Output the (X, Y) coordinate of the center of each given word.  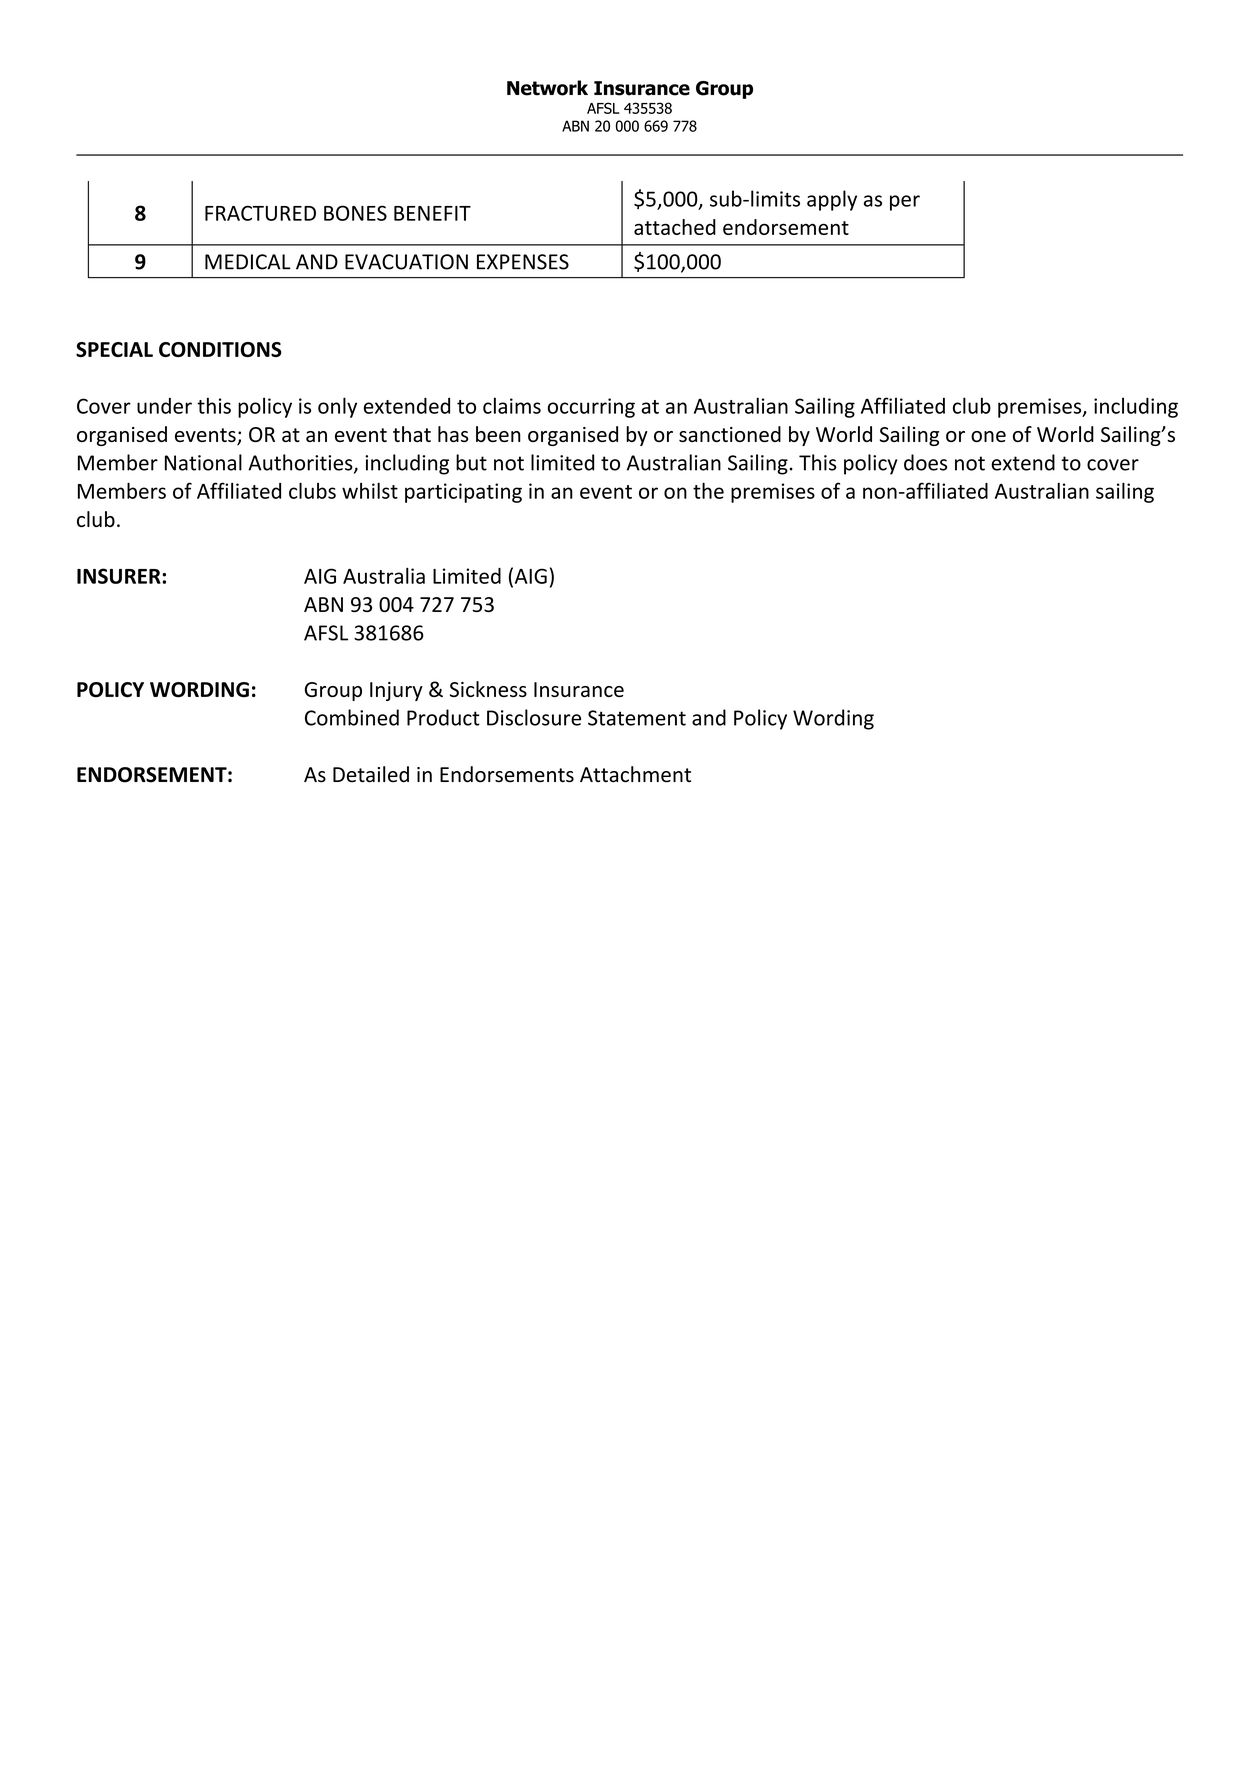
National (203, 462)
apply (832, 200)
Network (547, 88)
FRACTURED (260, 213)
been (498, 434)
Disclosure (534, 717)
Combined (352, 717)
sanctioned (730, 434)
